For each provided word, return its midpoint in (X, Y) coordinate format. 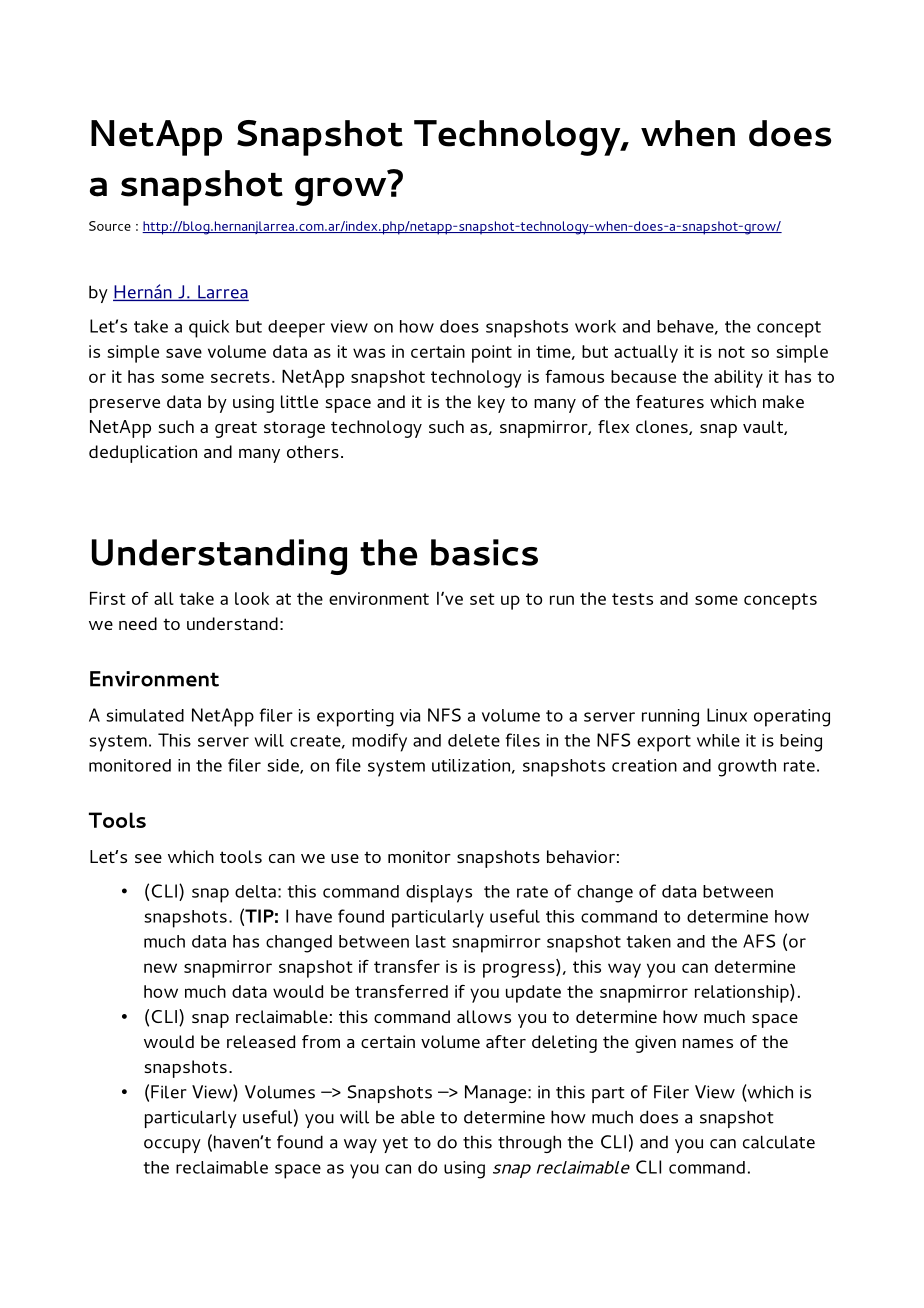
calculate (779, 1142)
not (732, 352)
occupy (172, 1146)
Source (110, 226)
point (492, 354)
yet (395, 1145)
